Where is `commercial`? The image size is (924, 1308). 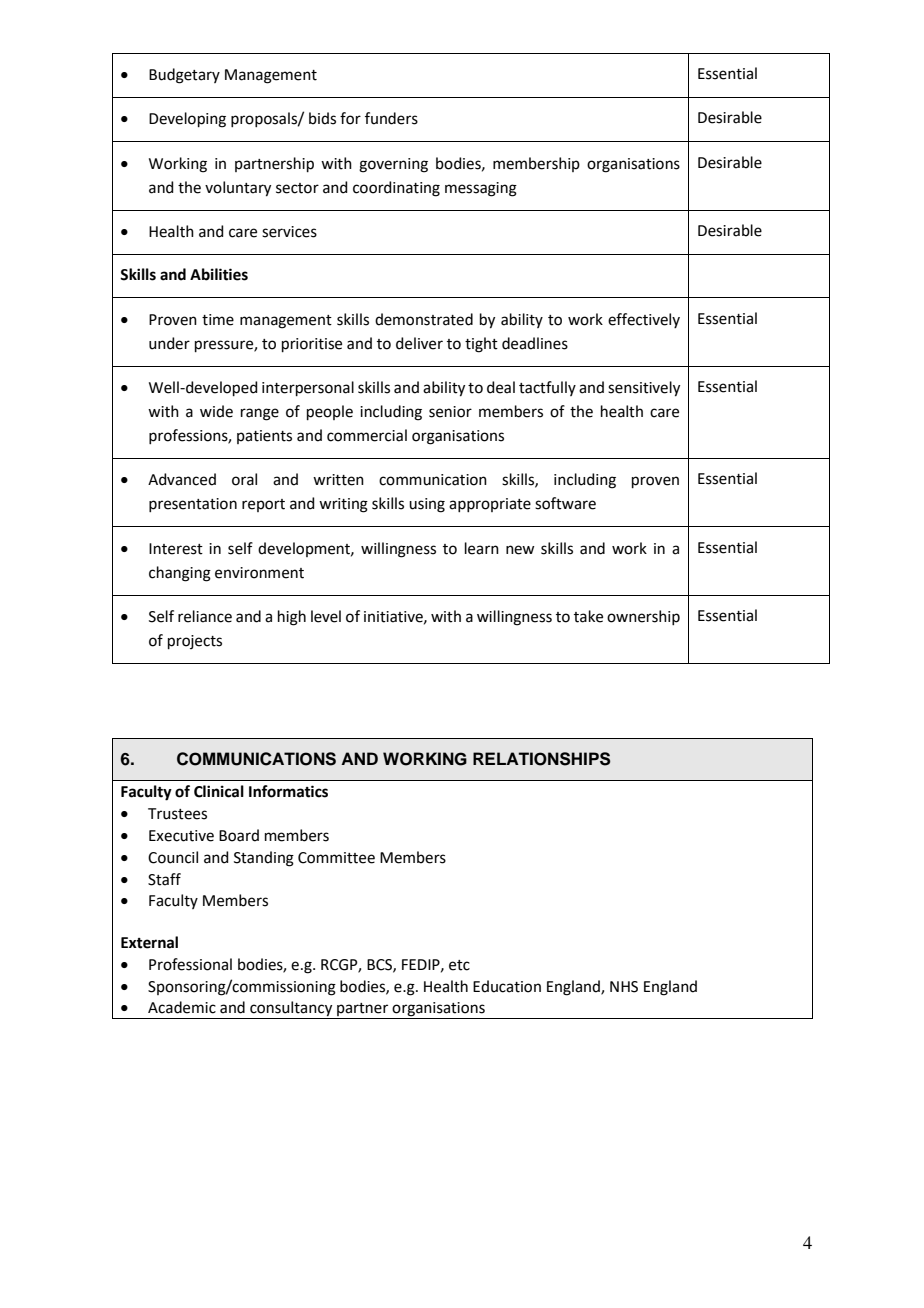 commercial is located at coordinates (367, 435).
